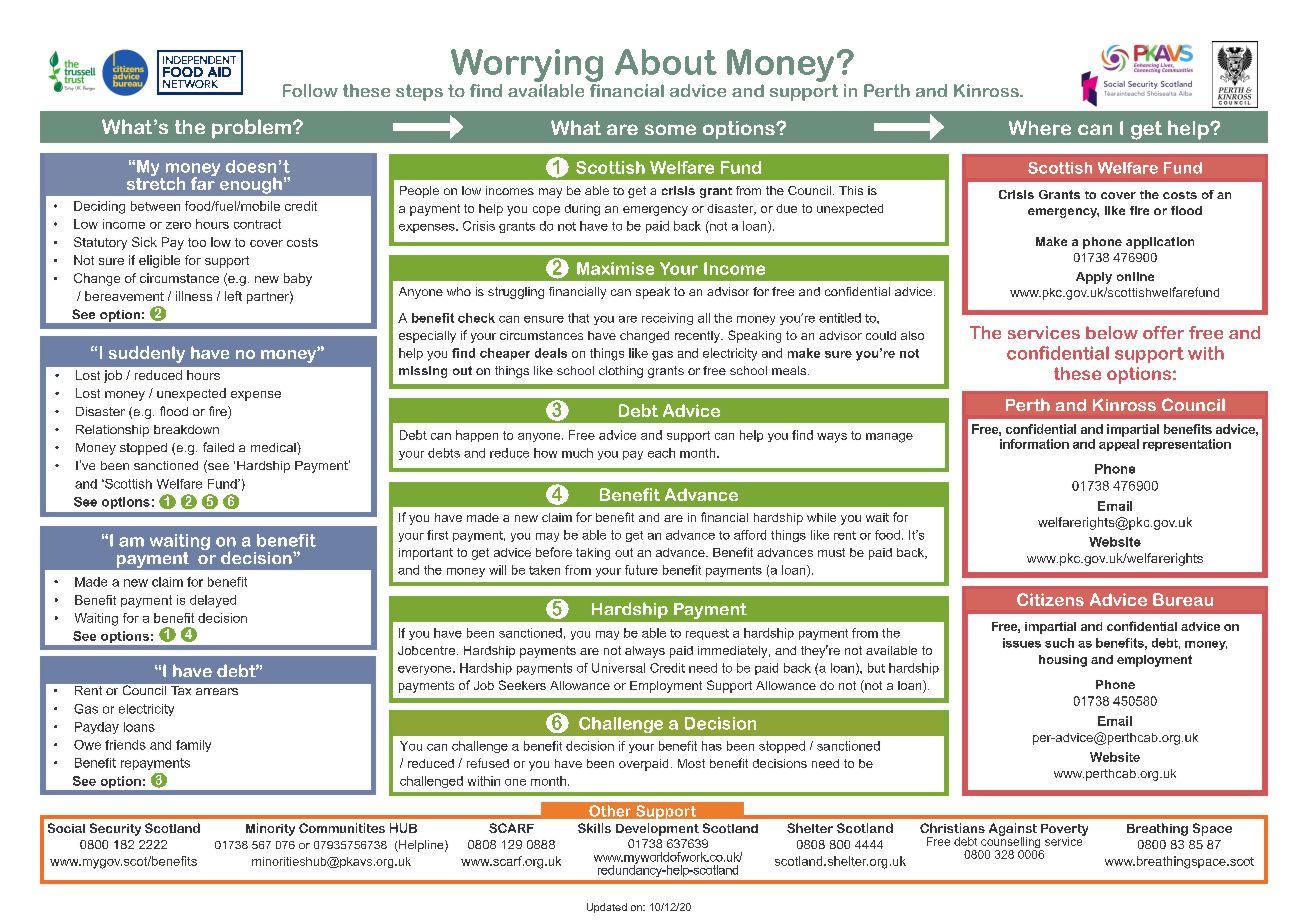 The height and width of the screenshot is (924, 1308). I want to click on failed, so click(218, 447).
